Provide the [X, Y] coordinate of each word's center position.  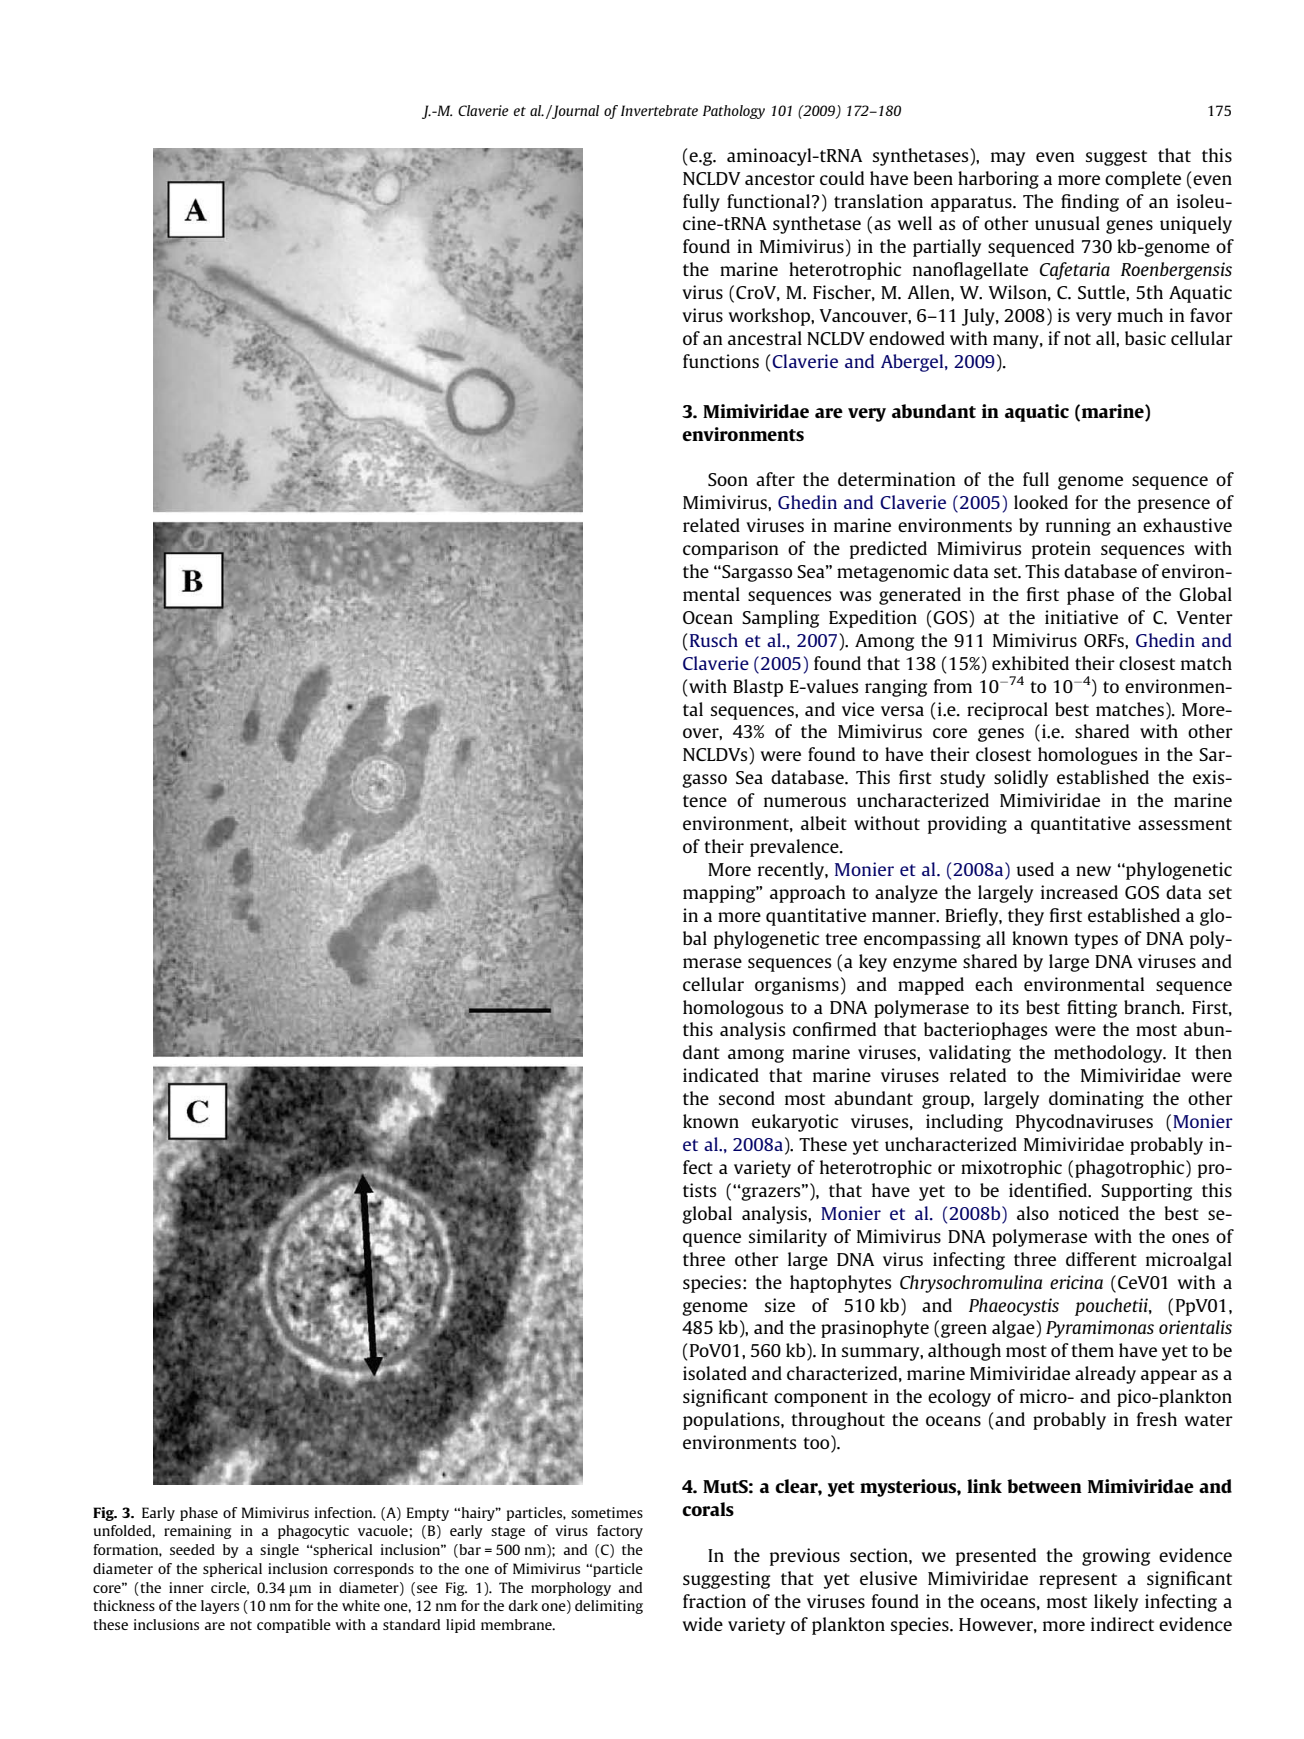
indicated [721, 1075]
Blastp [758, 688]
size [780, 1305]
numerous [805, 802]
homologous [733, 1009]
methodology [1109, 1054]
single [279, 1551]
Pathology [734, 112]
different [1101, 1259]
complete [1143, 180]
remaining [197, 1532]
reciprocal [1007, 711]
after [775, 479]
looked [1041, 502]
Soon [728, 479]
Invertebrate [659, 110]
